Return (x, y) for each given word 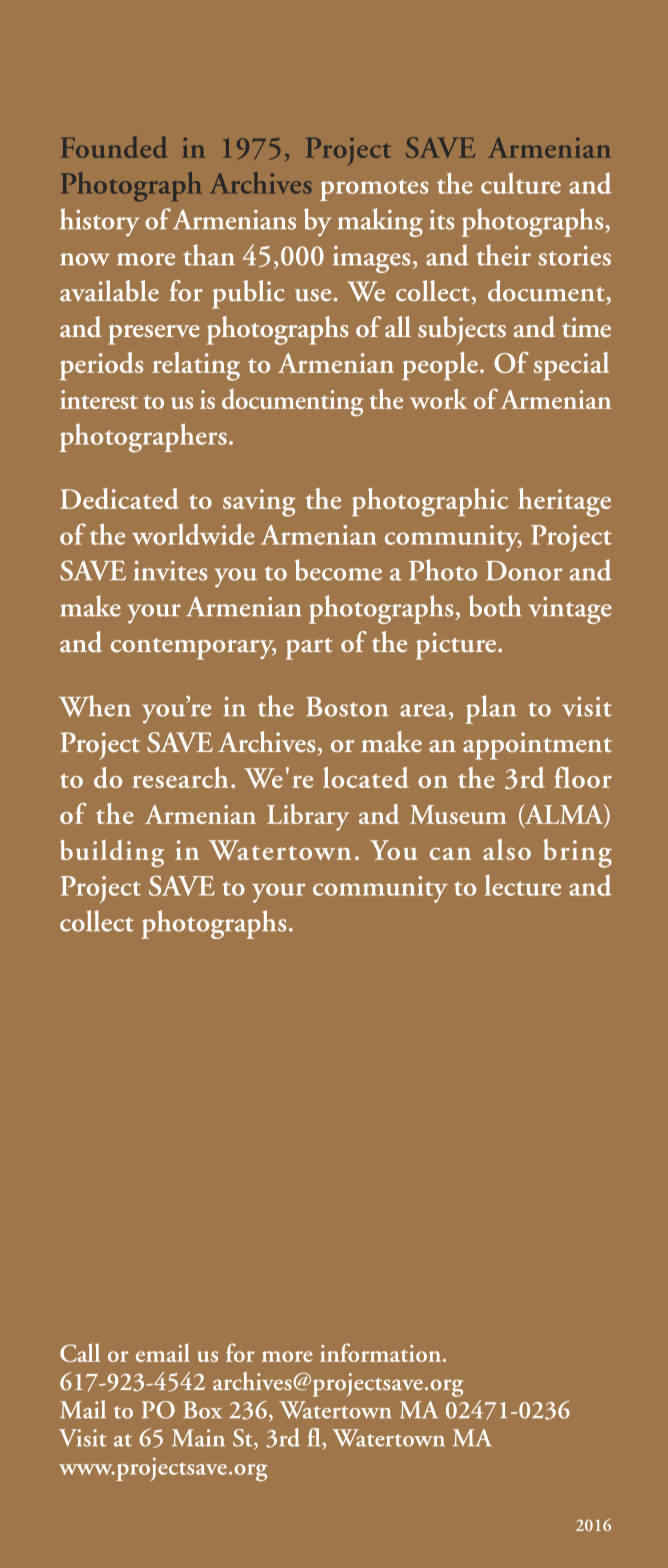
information (382, 1352)
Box (202, 1410)
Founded (113, 147)
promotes (374, 190)
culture (521, 183)
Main (198, 1438)
